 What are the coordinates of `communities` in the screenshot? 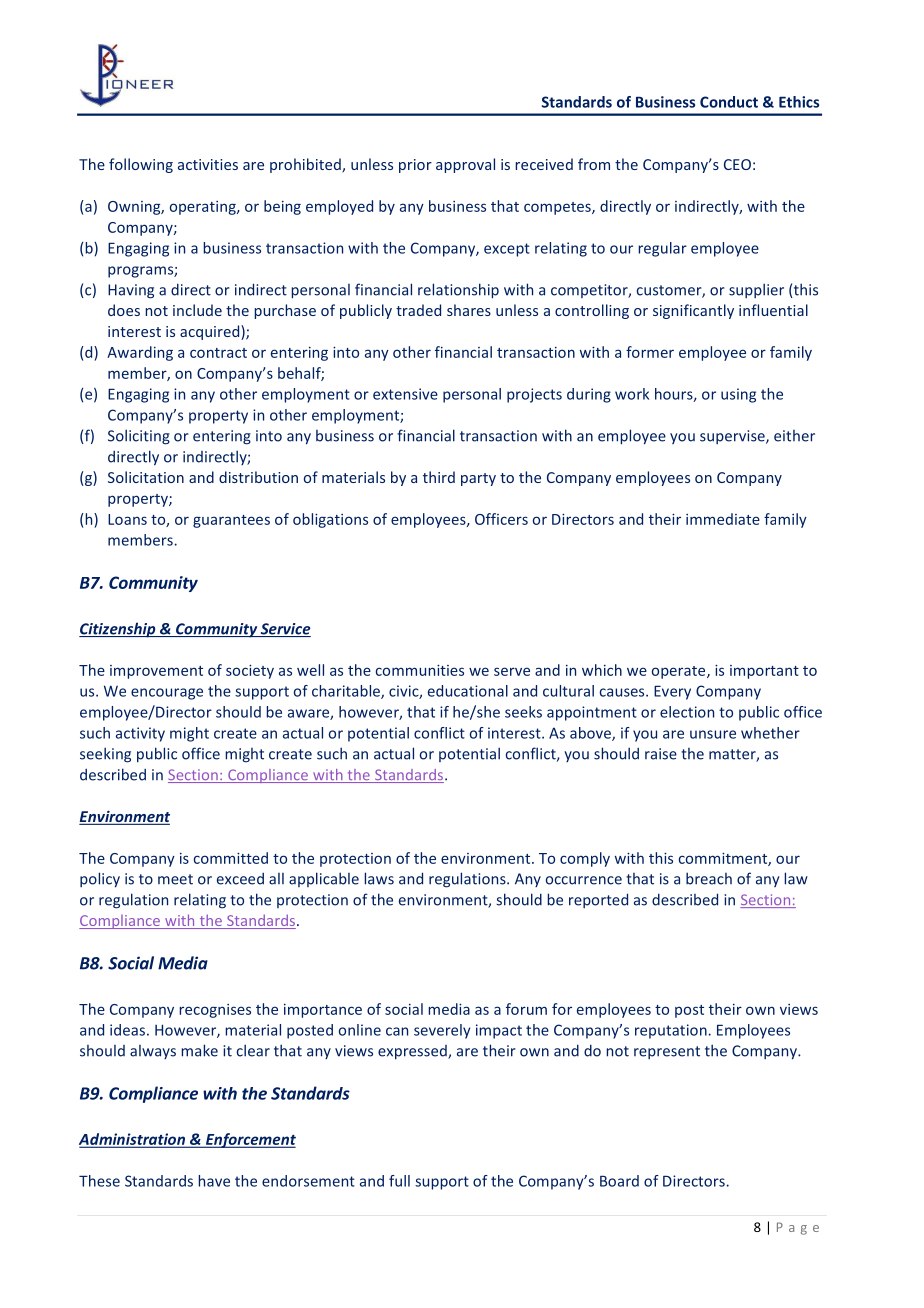 It's located at (420, 670).
